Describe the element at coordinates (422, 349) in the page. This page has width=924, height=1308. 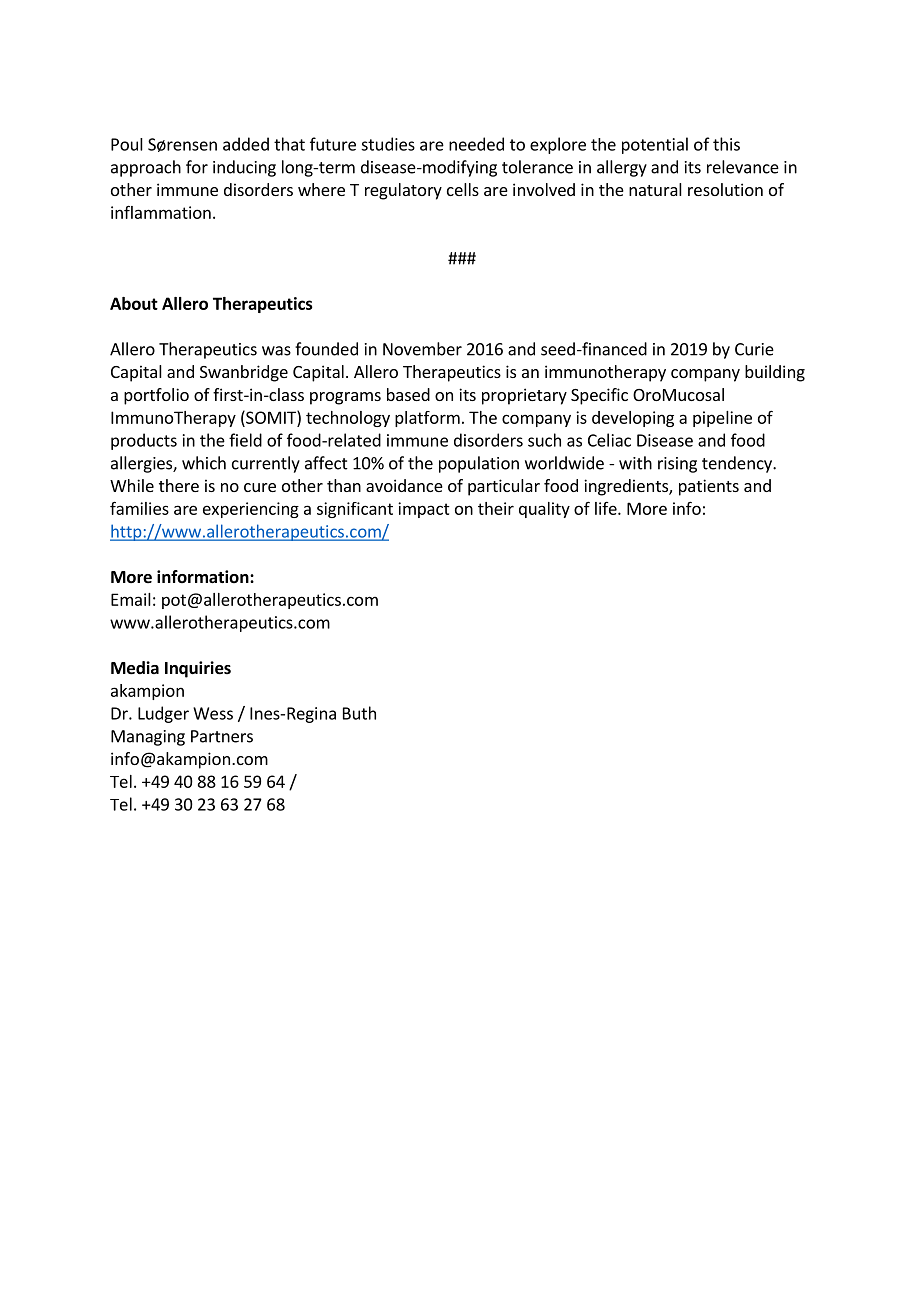
I see `November` at that location.
